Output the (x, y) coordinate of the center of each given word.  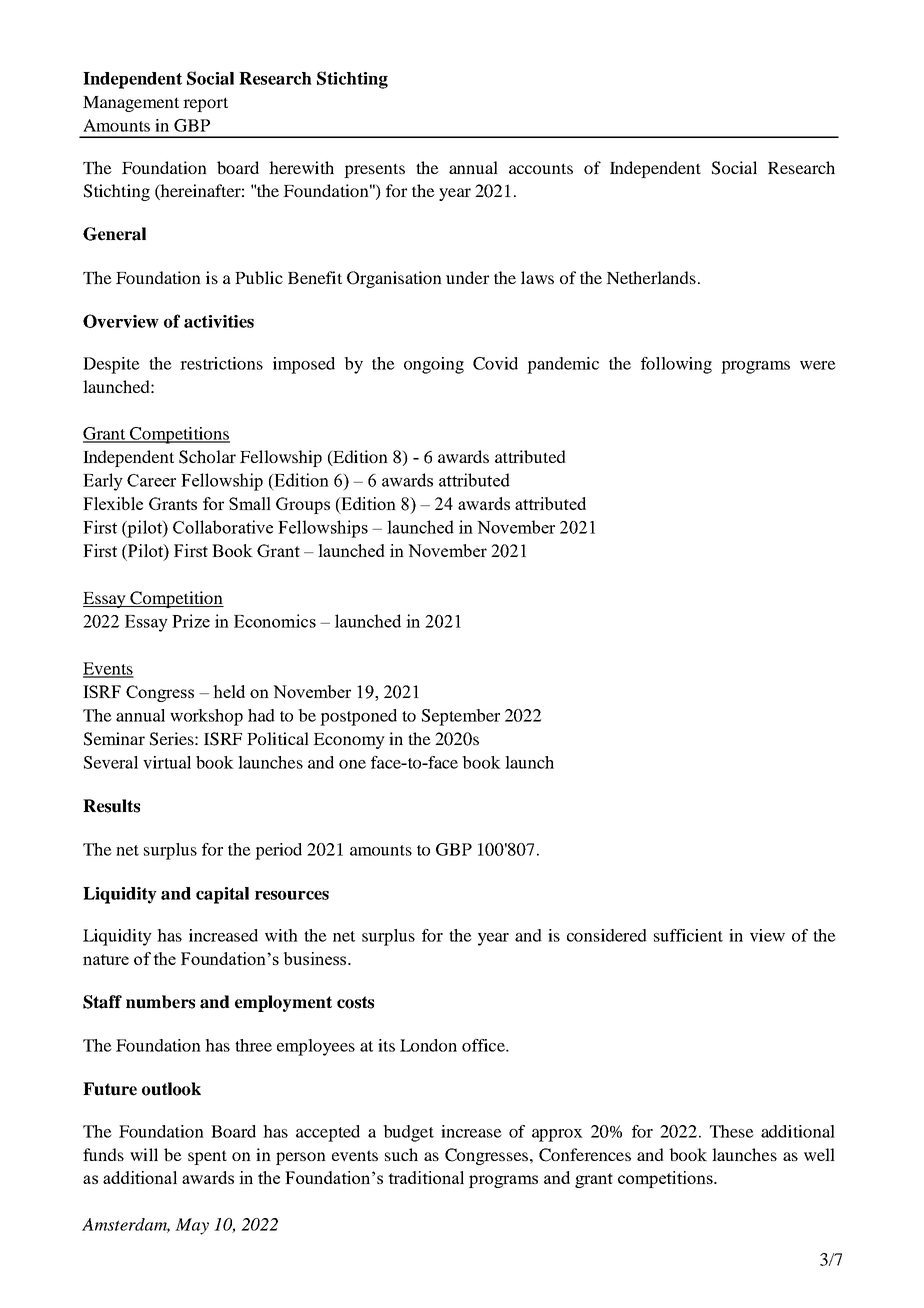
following (676, 365)
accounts (541, 168)
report (205, 104)
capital (222, 895)
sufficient (688, 935)
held (229, 691)
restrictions (221, 363)
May (192, 1226)
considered (607, 935)
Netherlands (651, 277)
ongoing (434, 365)
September (461, 717)
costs (355, 1002)
